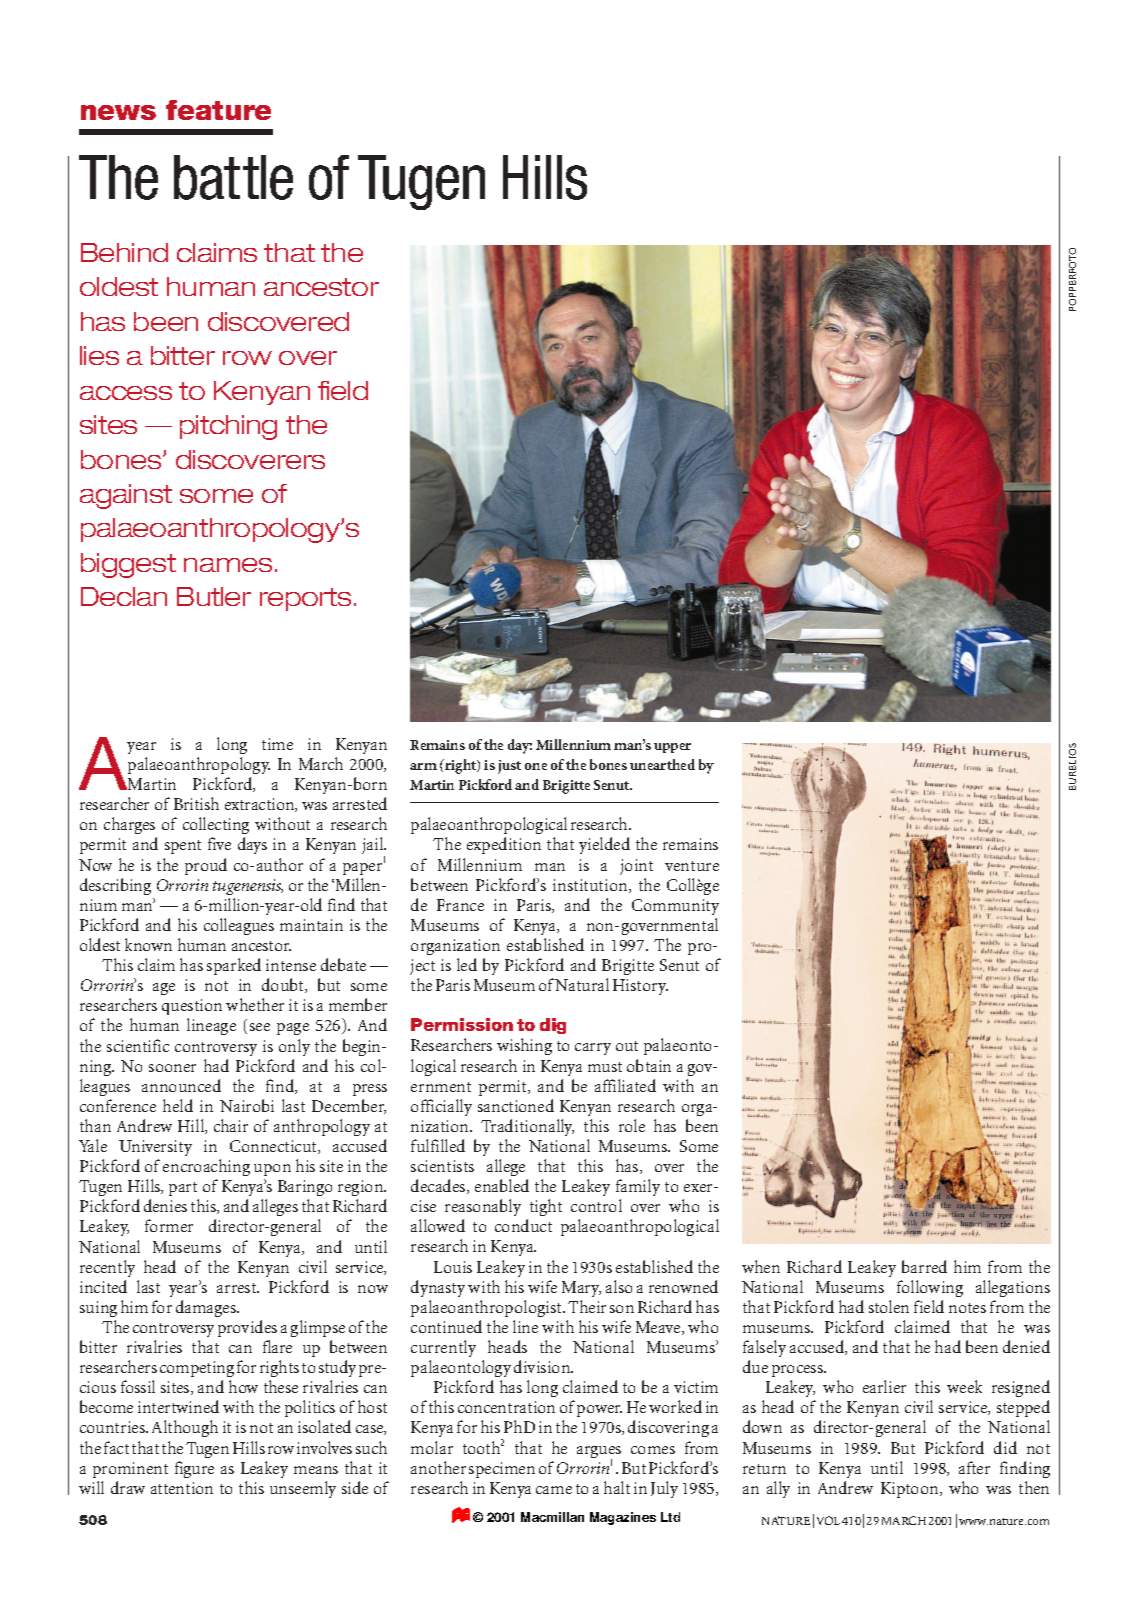  Describe the element at coordinates (218, 110) in the screenshot. I see `feature` at that location.
